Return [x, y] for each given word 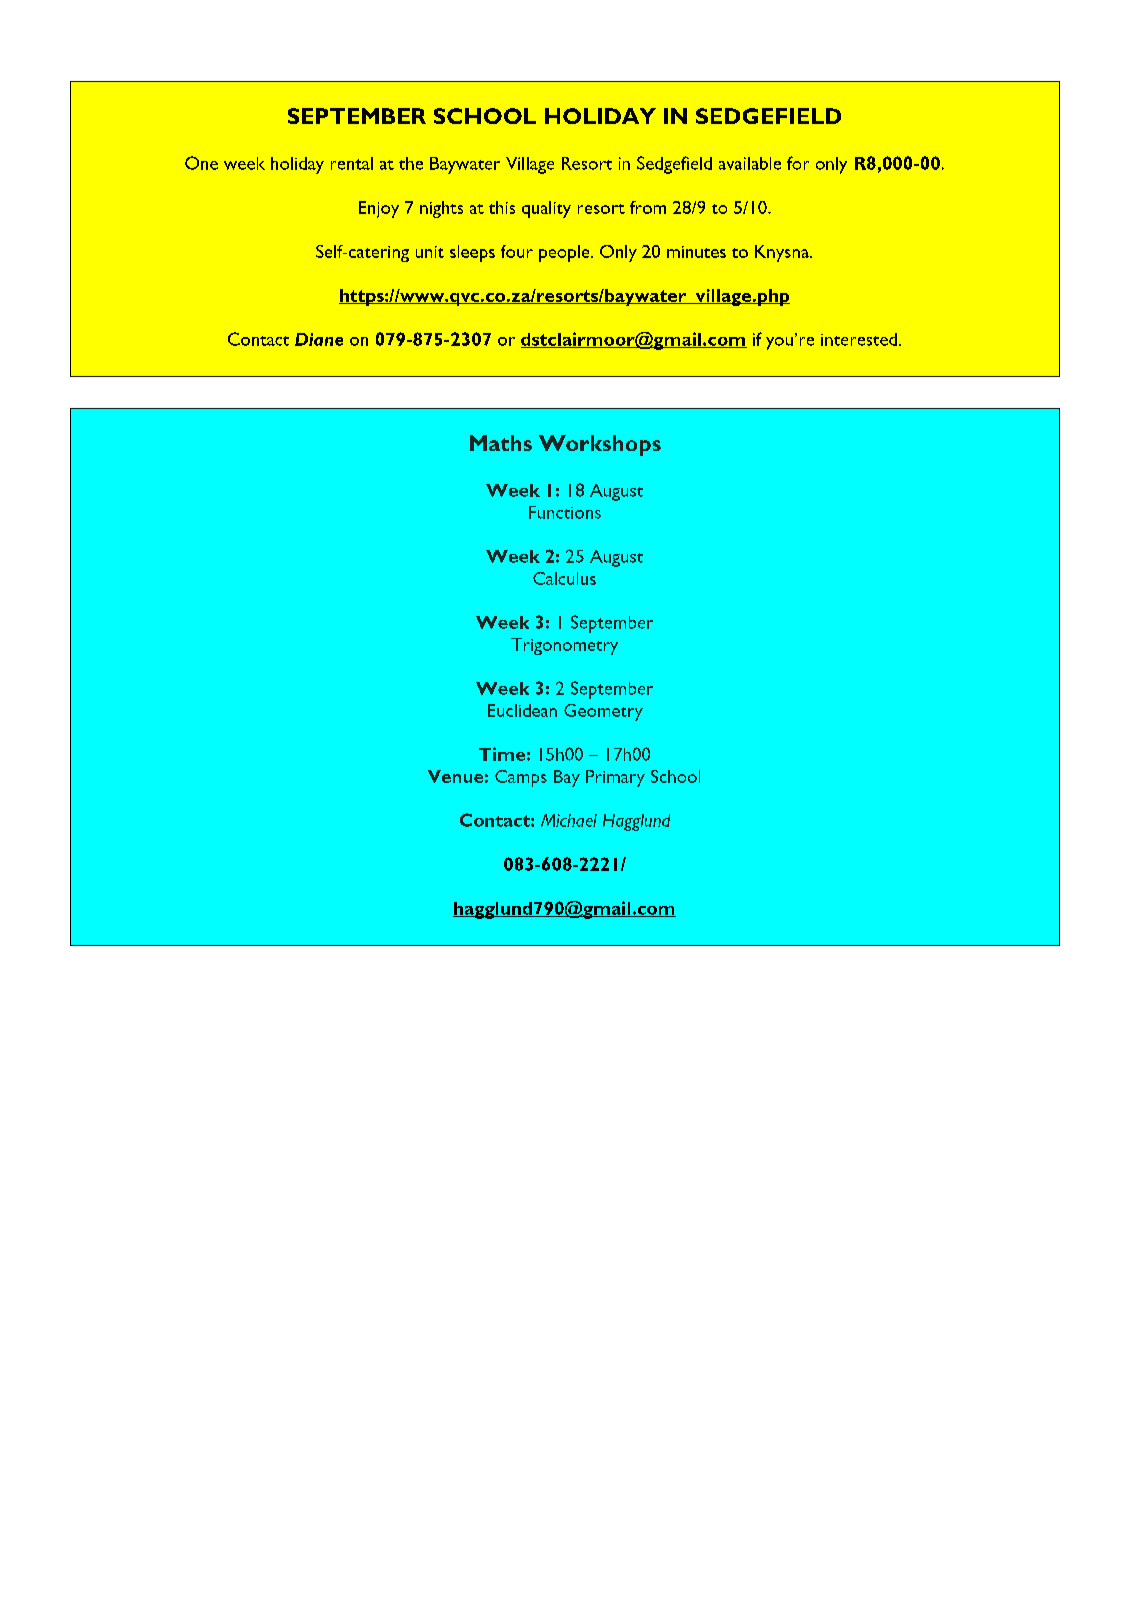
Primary [615, 778]
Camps [521, 778]
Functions [565, 512]
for [798, 163]
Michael [569, 820]
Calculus [564, 578]
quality [546, 209]
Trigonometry [564, 646]
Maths [501, 443]
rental [352, 163]
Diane [319, 339]
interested [859, 339]
